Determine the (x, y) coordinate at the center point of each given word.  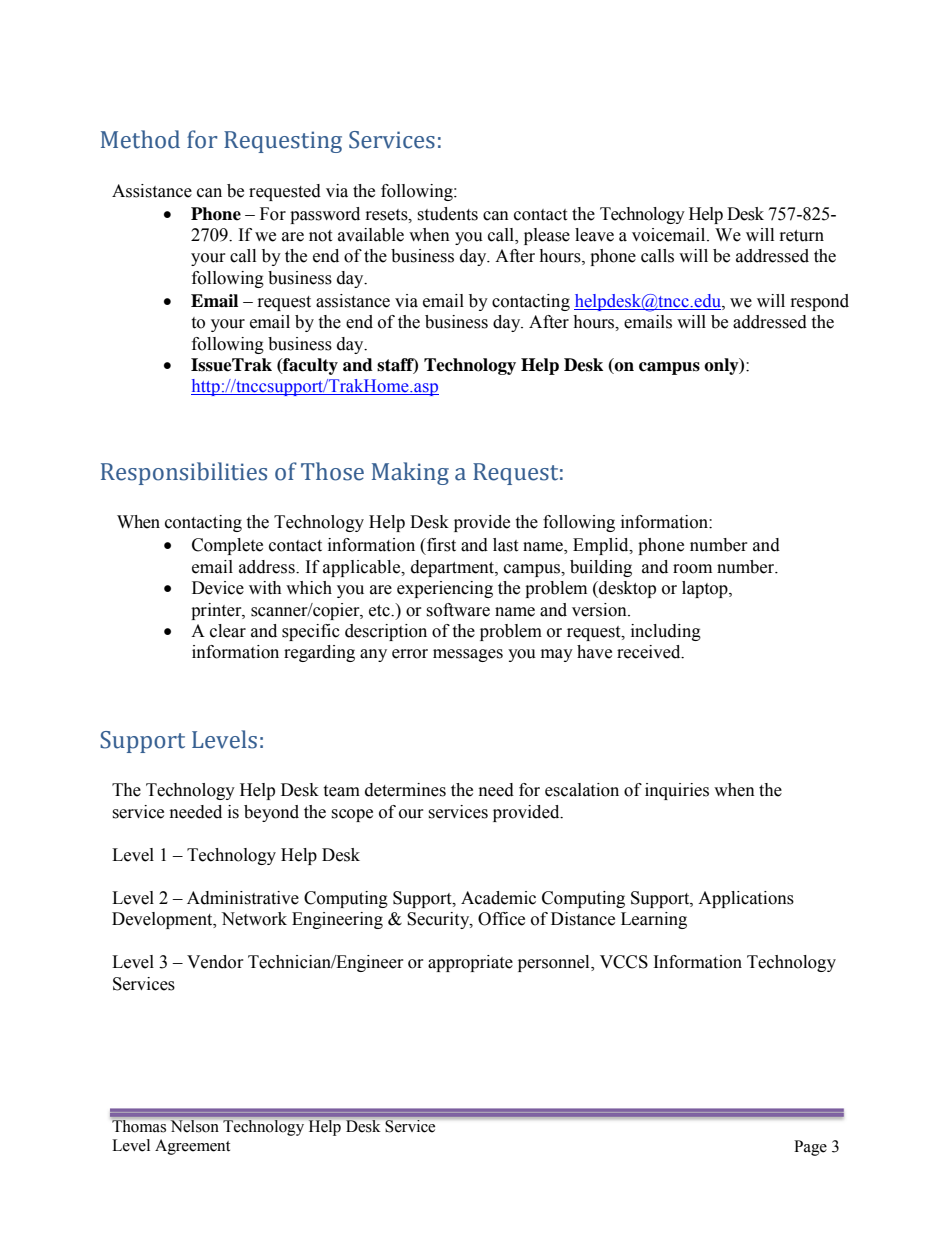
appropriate (470, 963)
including (666, 632)
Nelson (194, 1126)
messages (468, 655)
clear (228, 631)
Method (140, 139)
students (447, 214)
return (802, 236)
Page (810, 1148)
